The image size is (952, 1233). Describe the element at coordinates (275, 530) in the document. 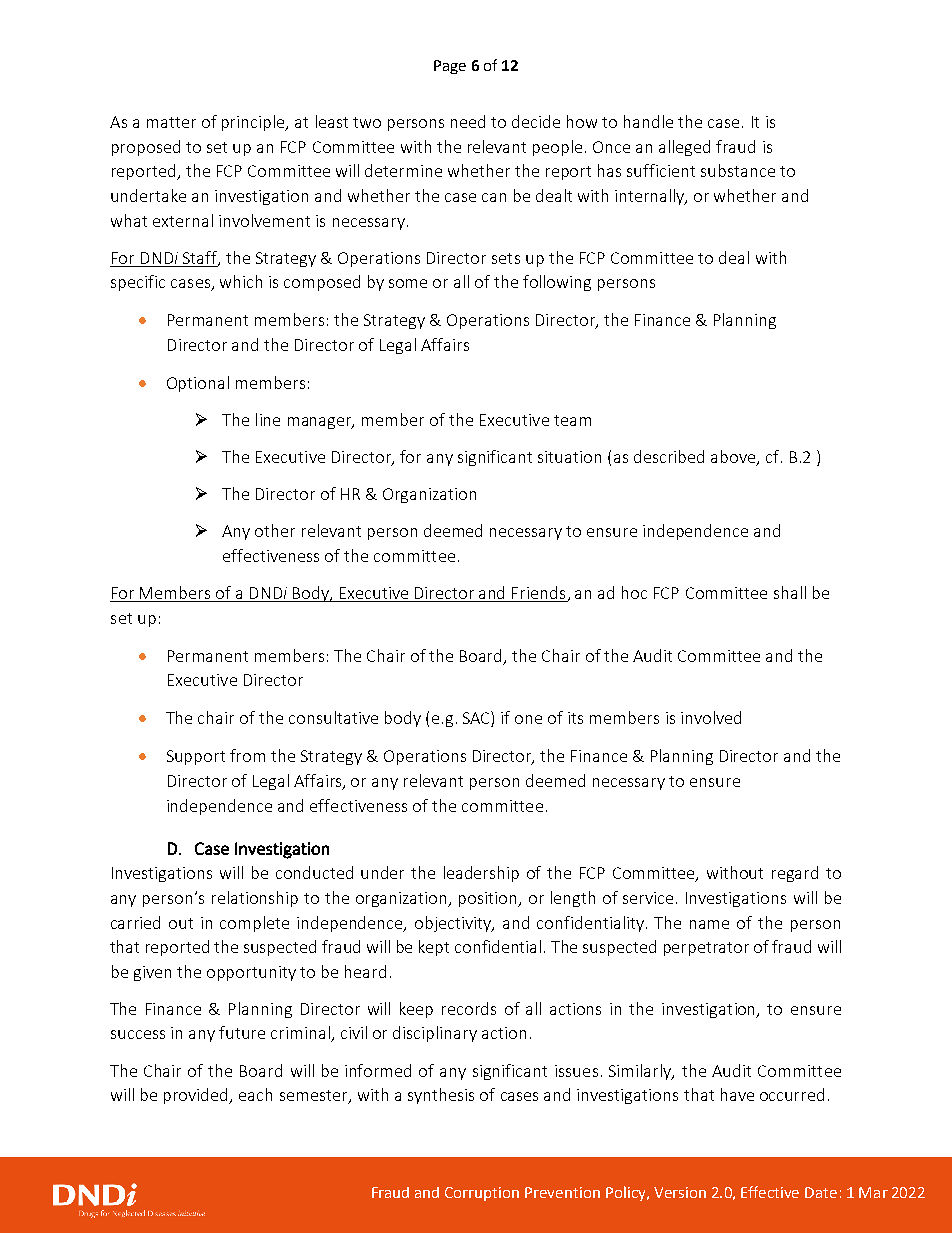

I see `other` at that location.
